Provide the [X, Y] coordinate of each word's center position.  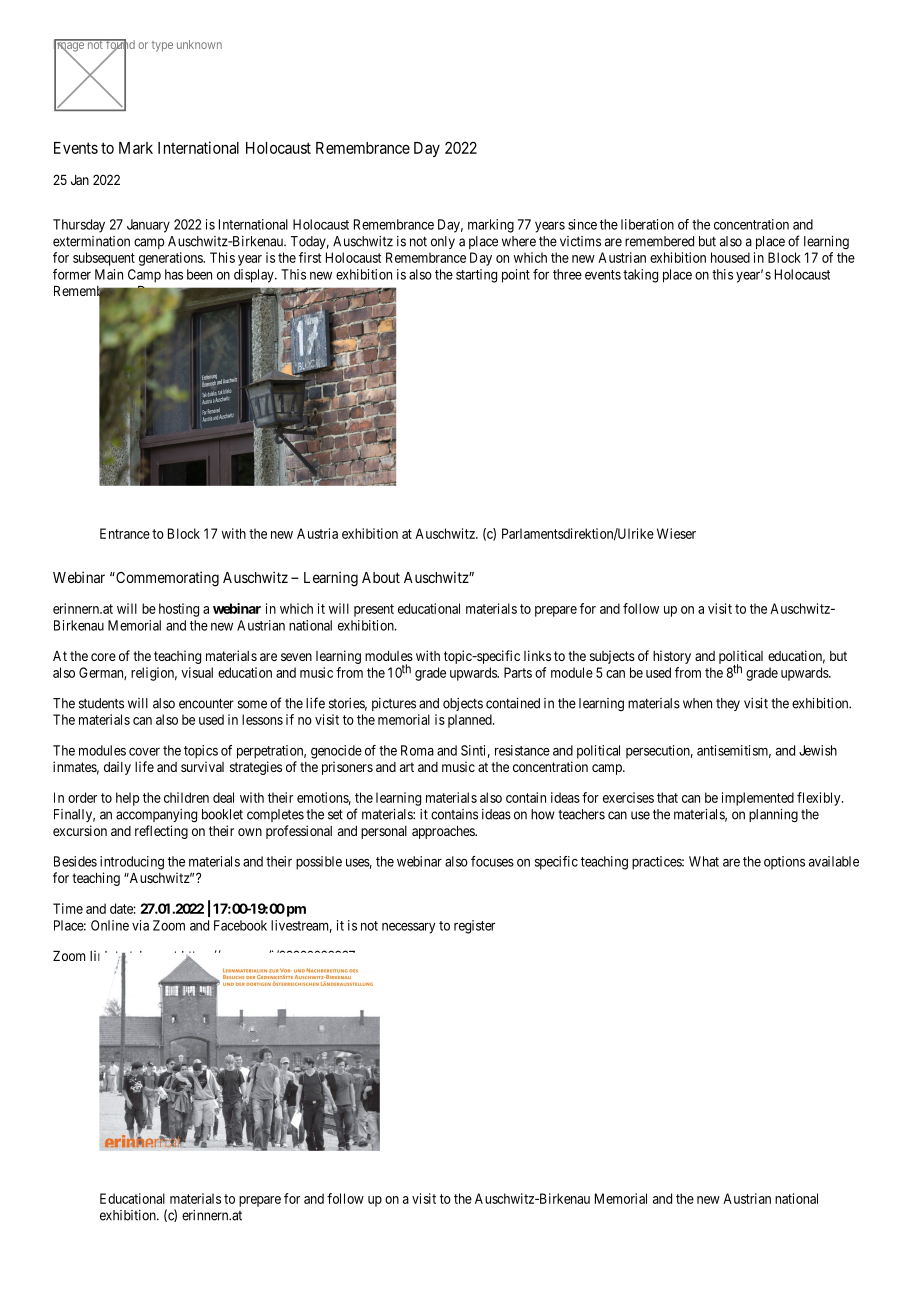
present [374, 610]
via [140, 925]
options [784, 863]
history [672, 657]
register [474, 927]
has [174, 274]
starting [476, 276]
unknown [199, 44]
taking [640, 276]
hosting [179, 610]
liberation [647, 224]
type [162, 46]
